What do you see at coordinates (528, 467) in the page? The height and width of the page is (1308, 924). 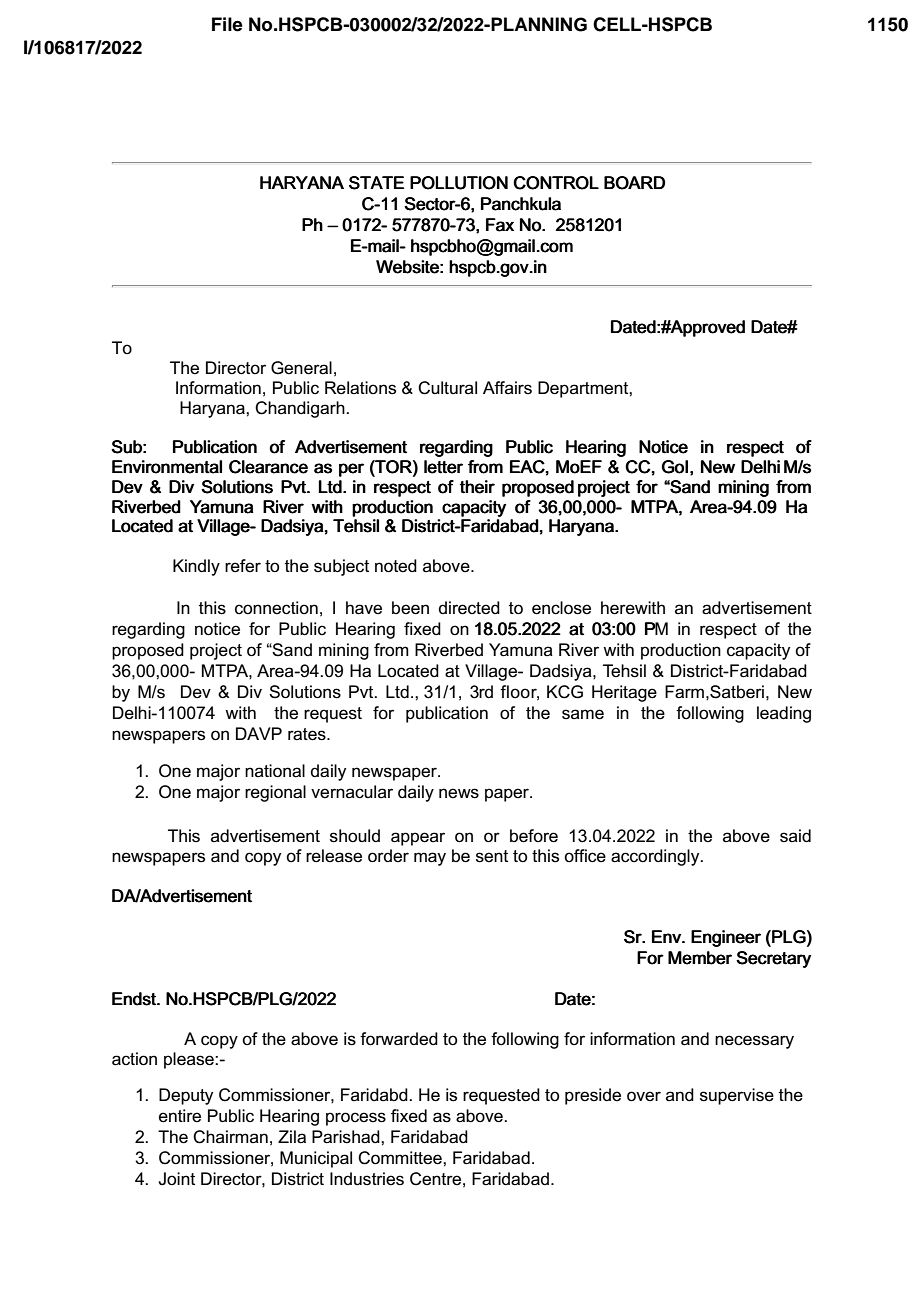 I see `EAC` at bounding box center [528, 467].
